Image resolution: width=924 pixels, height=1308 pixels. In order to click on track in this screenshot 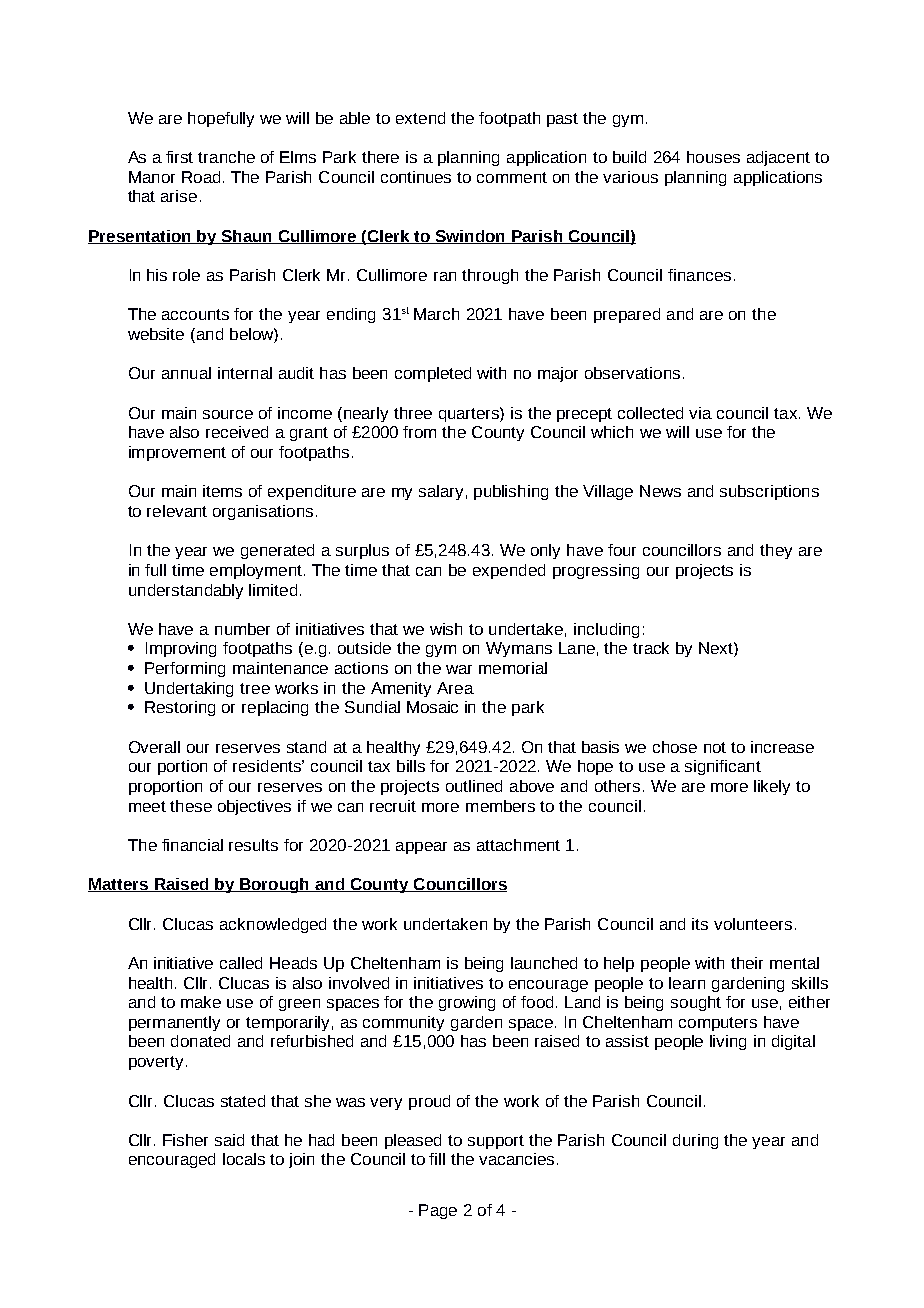, I will do `click(651, 648)`.
